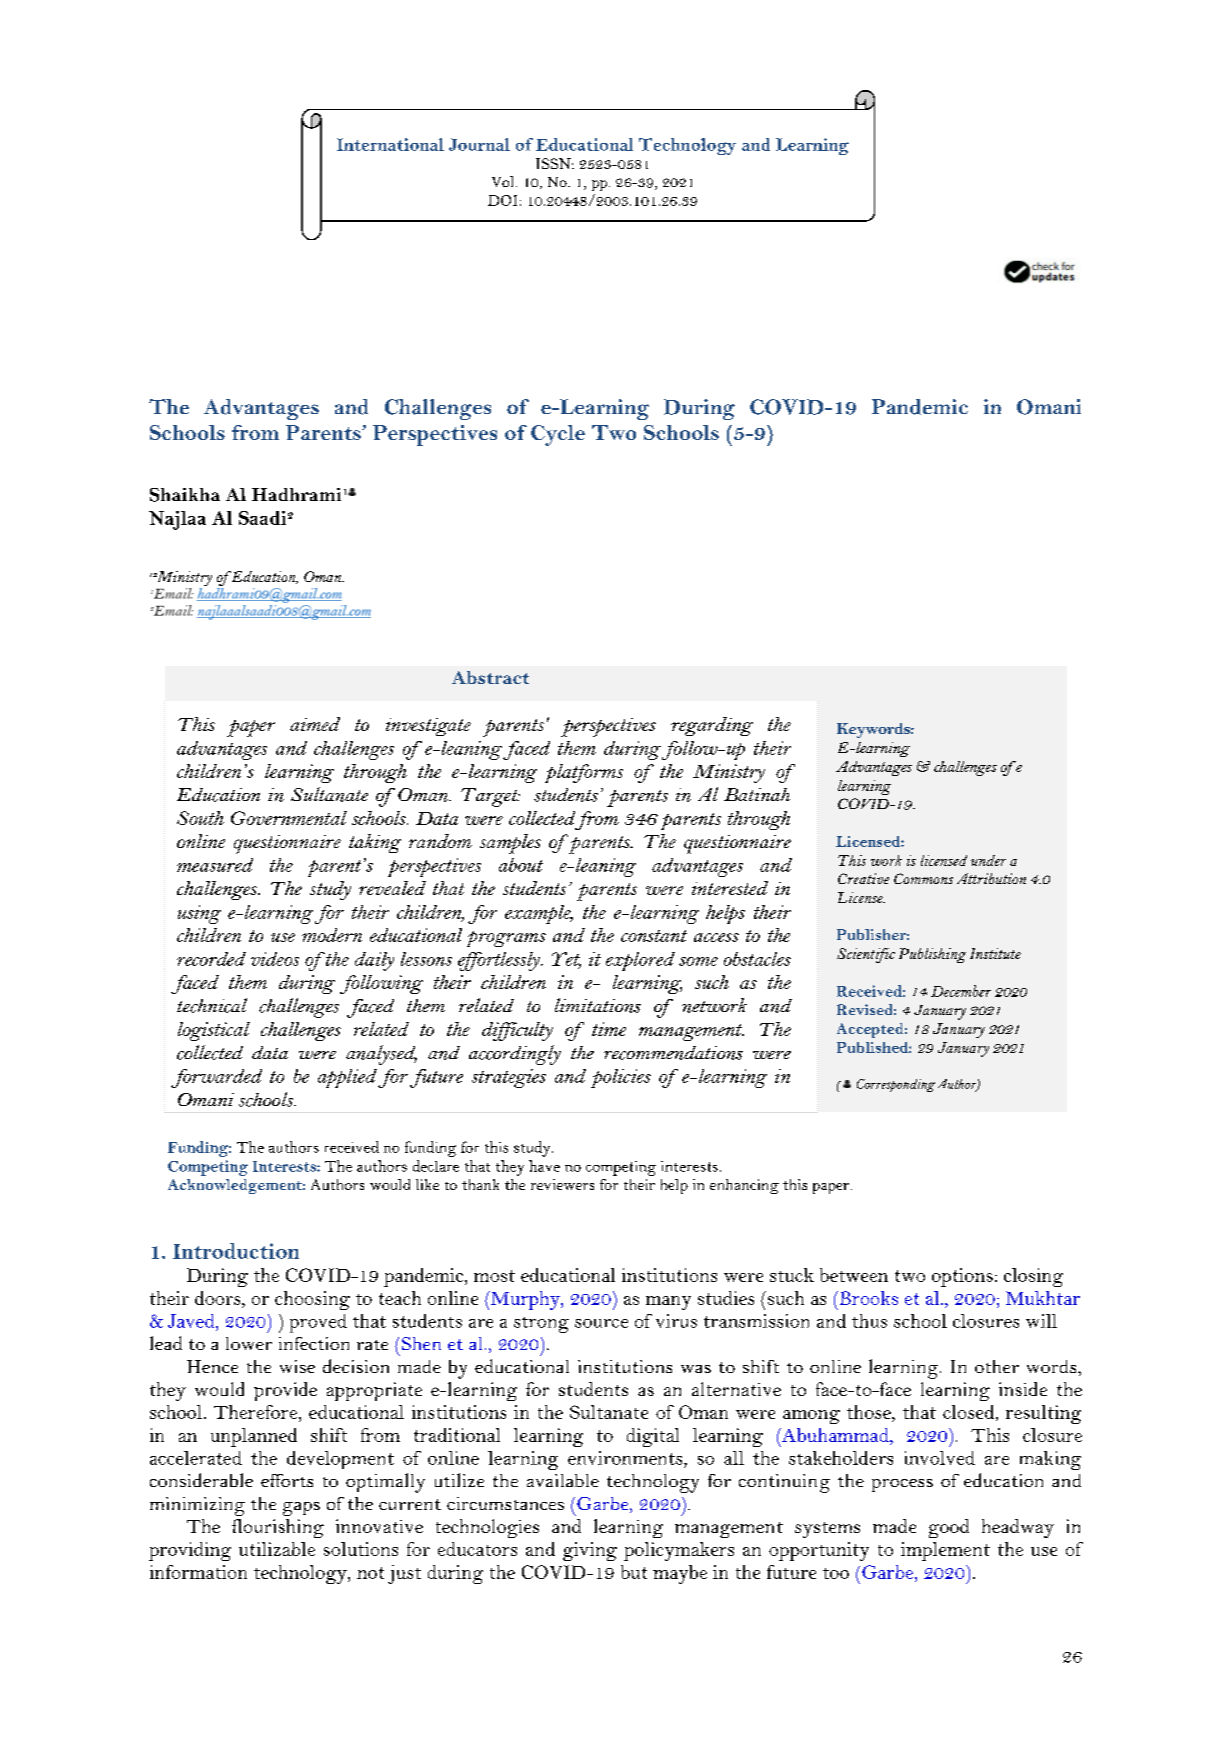 This document has width=1231, height=1741. Describe the element at coordinates (502, 200) in the document. I see `DOI` at that location.
